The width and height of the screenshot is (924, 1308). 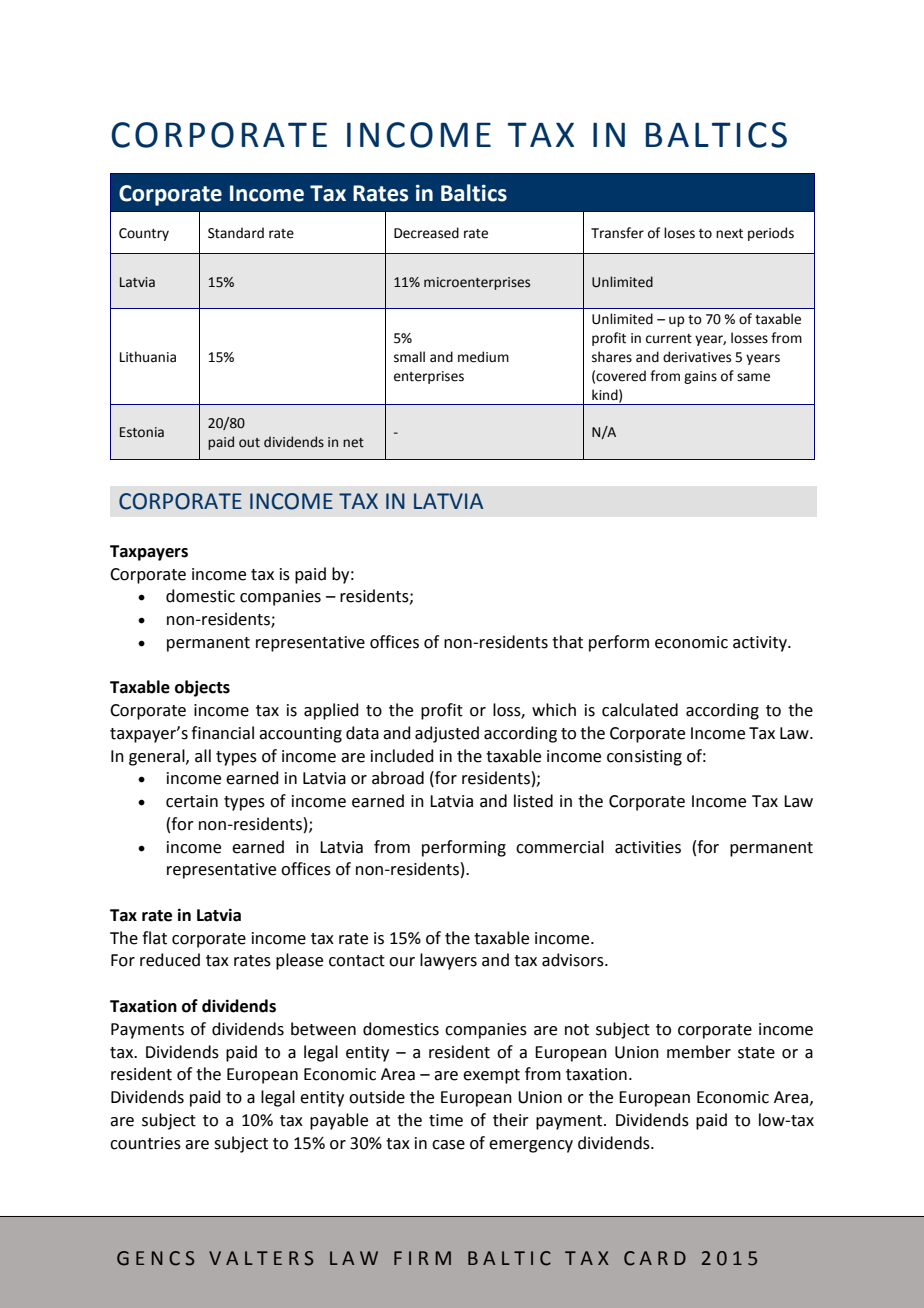 What do you see at coordinates (426, 233) in the screenshot?
I see `Decreased` at bounding box center [426, 233].
